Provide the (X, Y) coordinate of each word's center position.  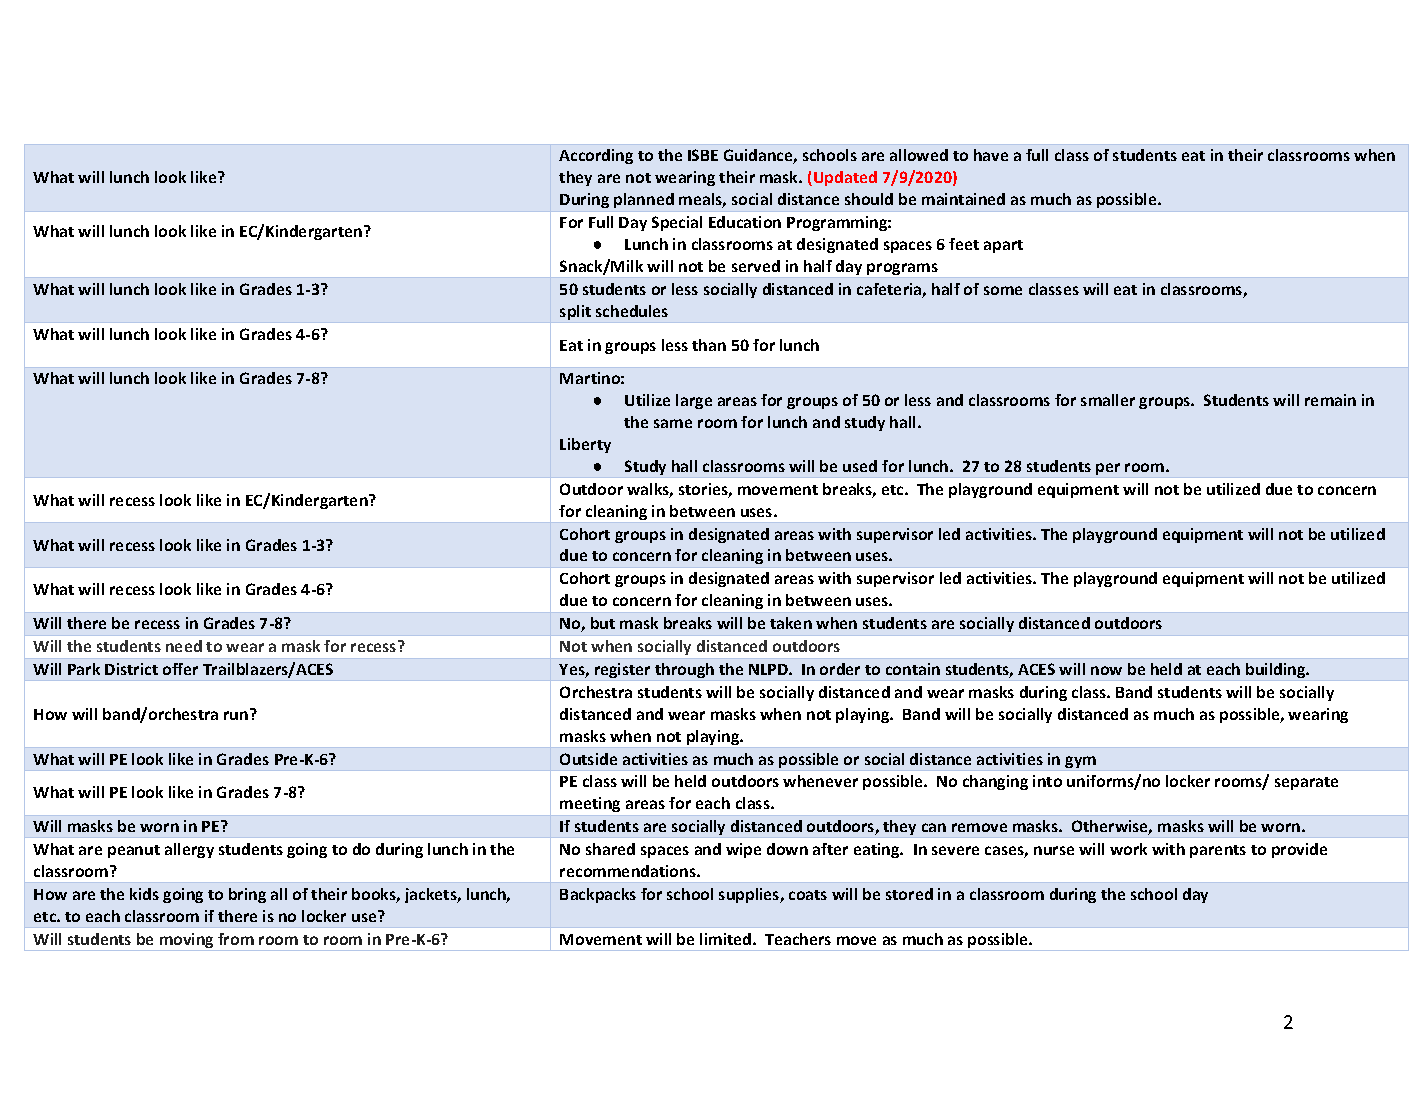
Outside (588, 759)
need (184, 646)
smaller (1108, 400)
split (575, 312)
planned (644, 200)
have (991, 155)
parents (1218, 851)
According (596, 156)
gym (1080, 762)
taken (791, 623)
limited (727, 939)
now (1106, 670)
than (709, 345)
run (237, 714)
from (236, 939)
